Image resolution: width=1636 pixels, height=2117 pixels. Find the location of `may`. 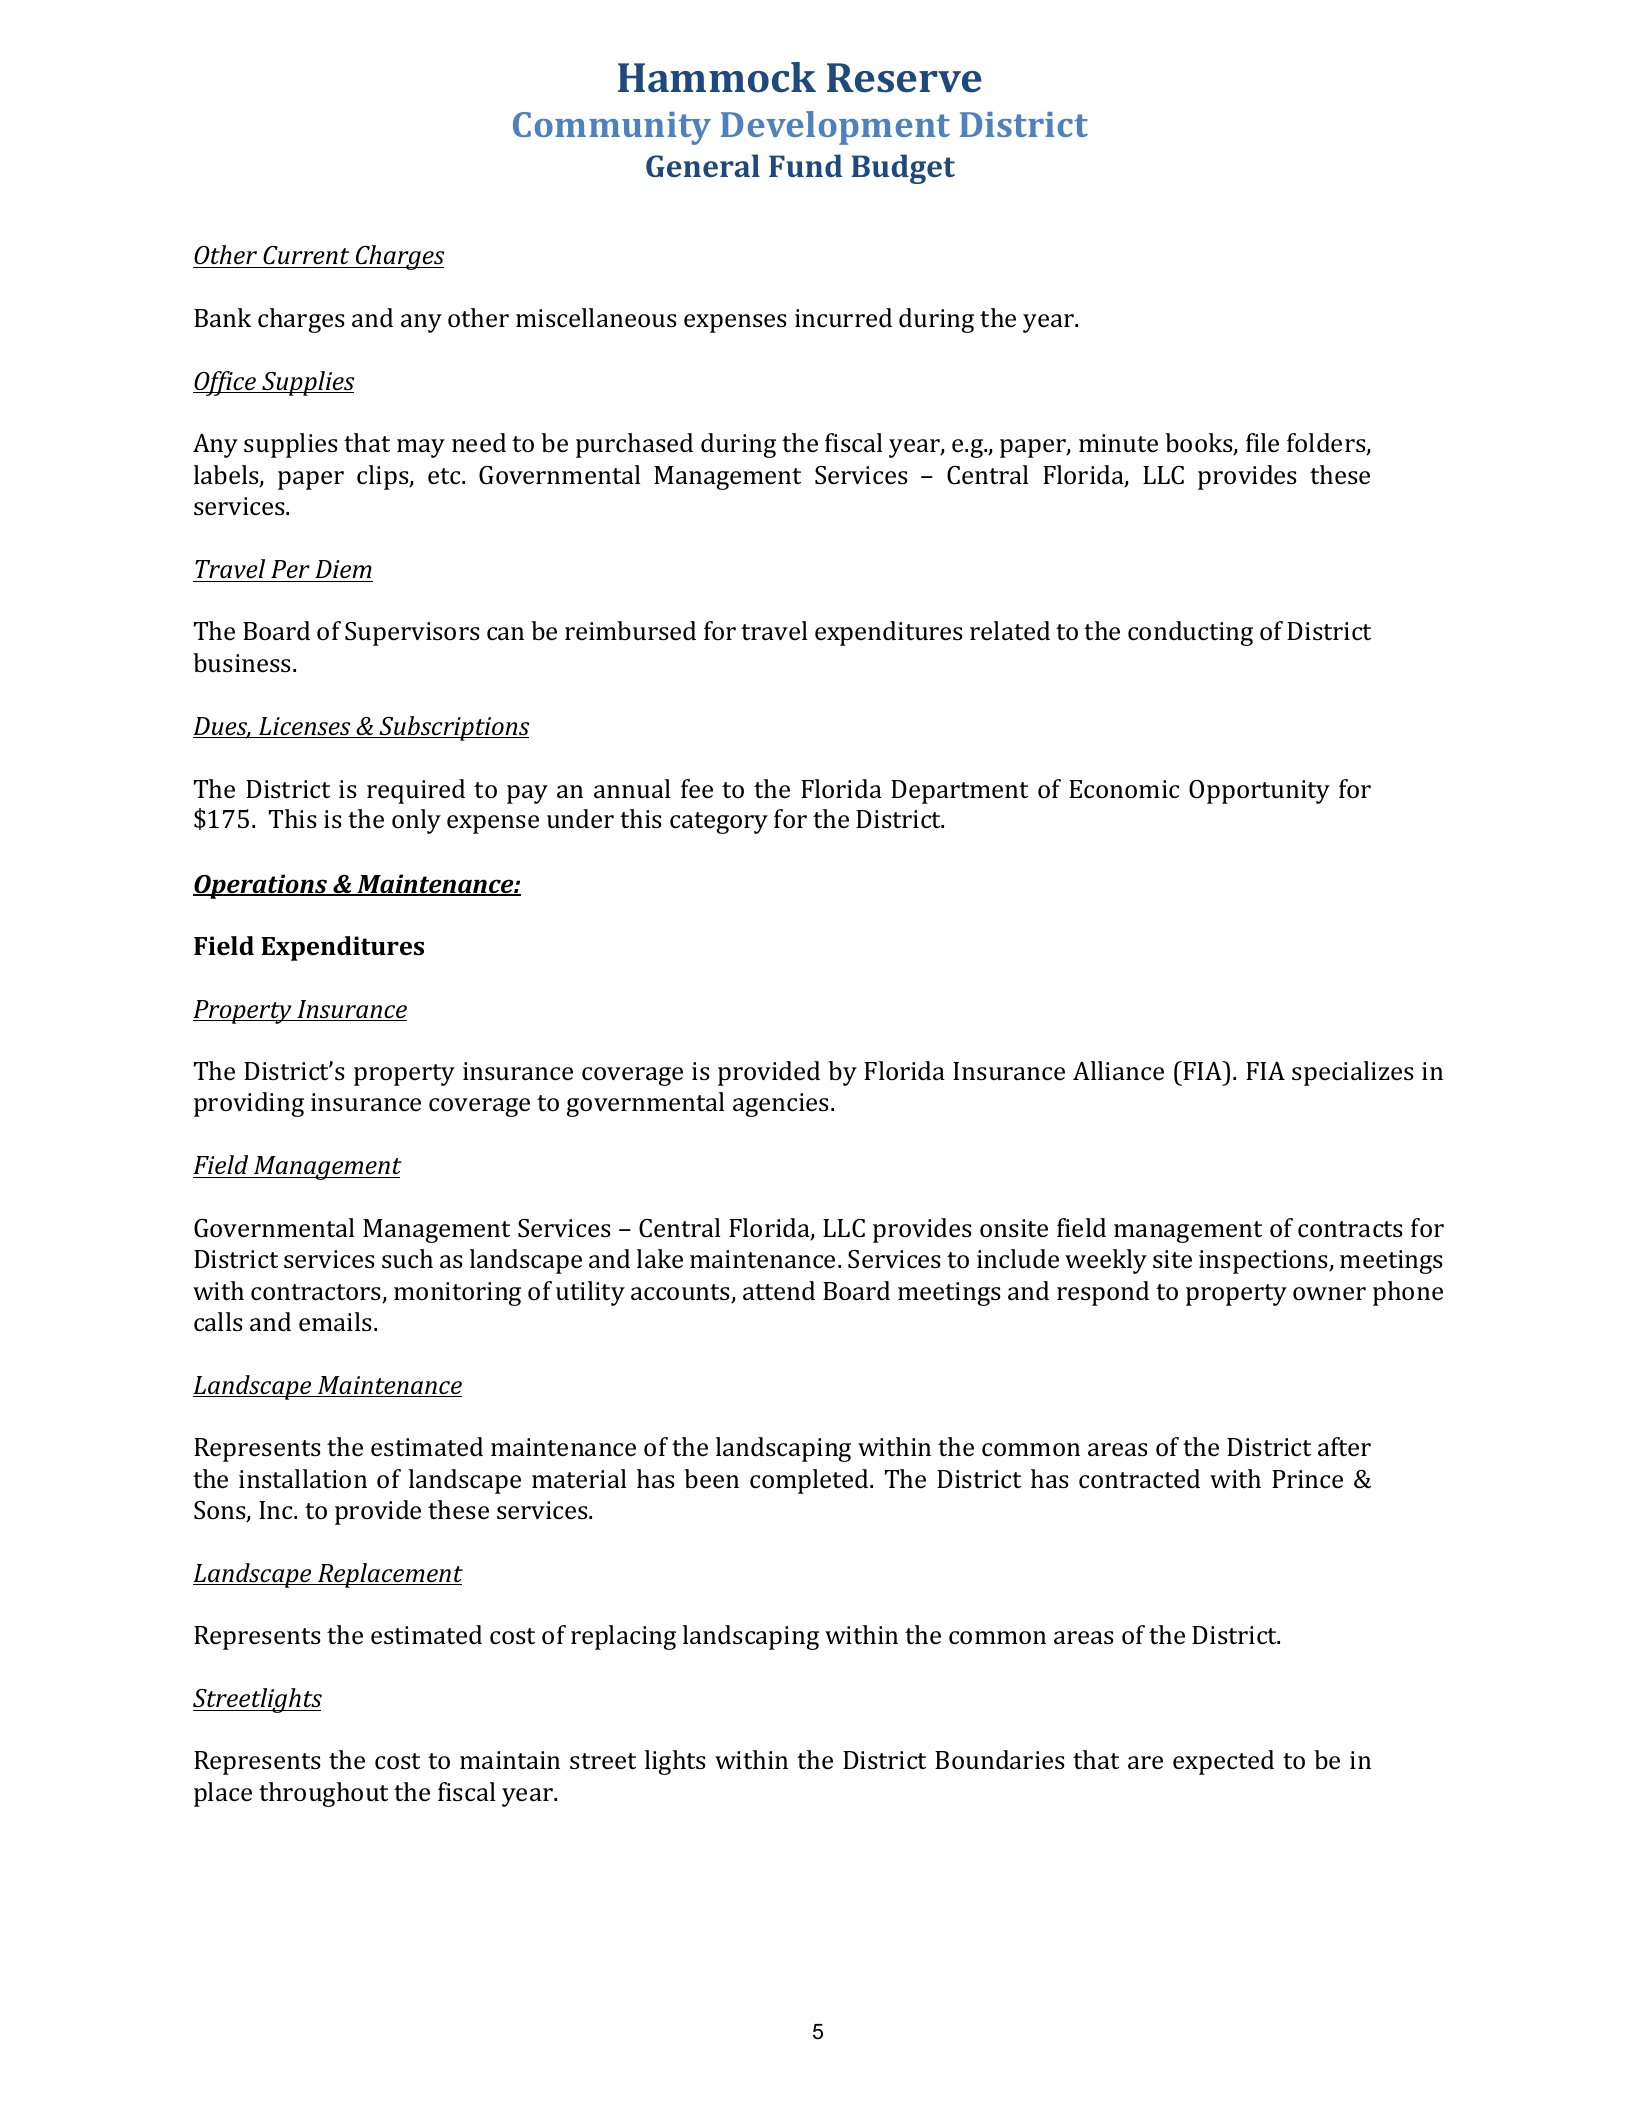

may is located at coordinates (421, 448).
